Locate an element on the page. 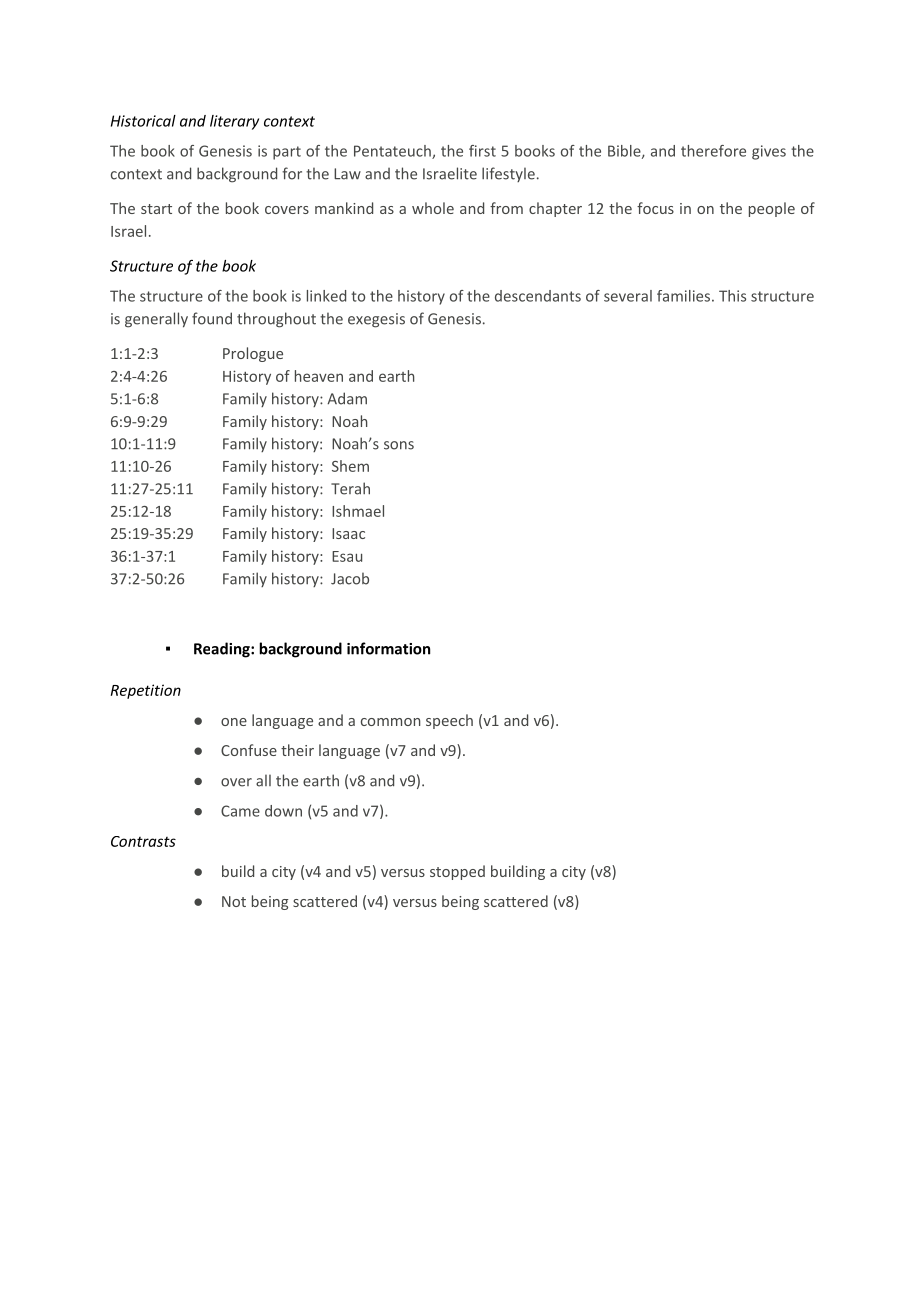  Ishmael is located at coordinates (358, 511).
